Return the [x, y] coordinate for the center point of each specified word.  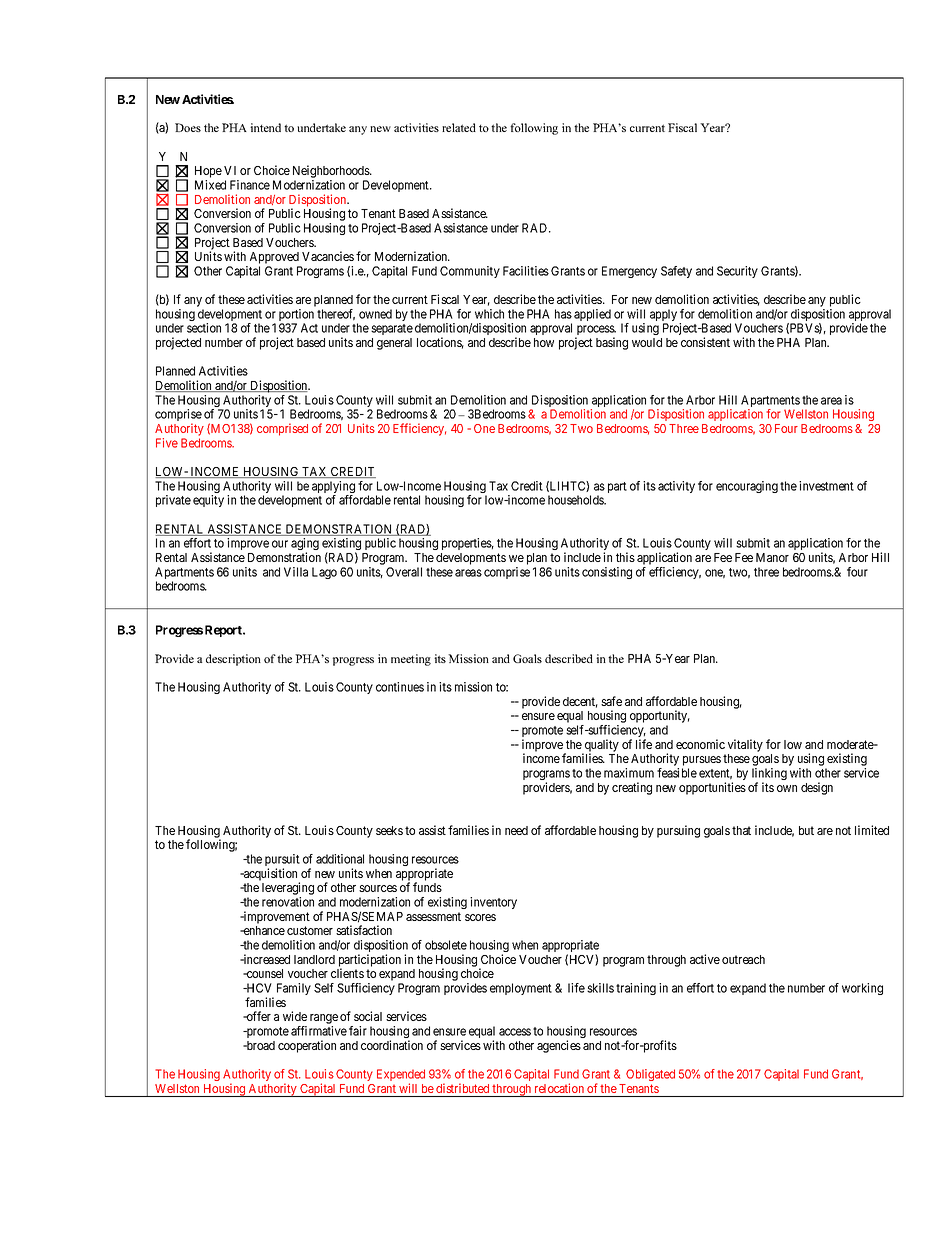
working [862, 989]
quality [601, 746]
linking [769, 775]
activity [676, 487]
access [515, 1032]
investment [826, 486]
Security [737, 272]
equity [208, 501]
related [459, 127]
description [233, 660]
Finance [250, 185]
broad [259, 1045]
